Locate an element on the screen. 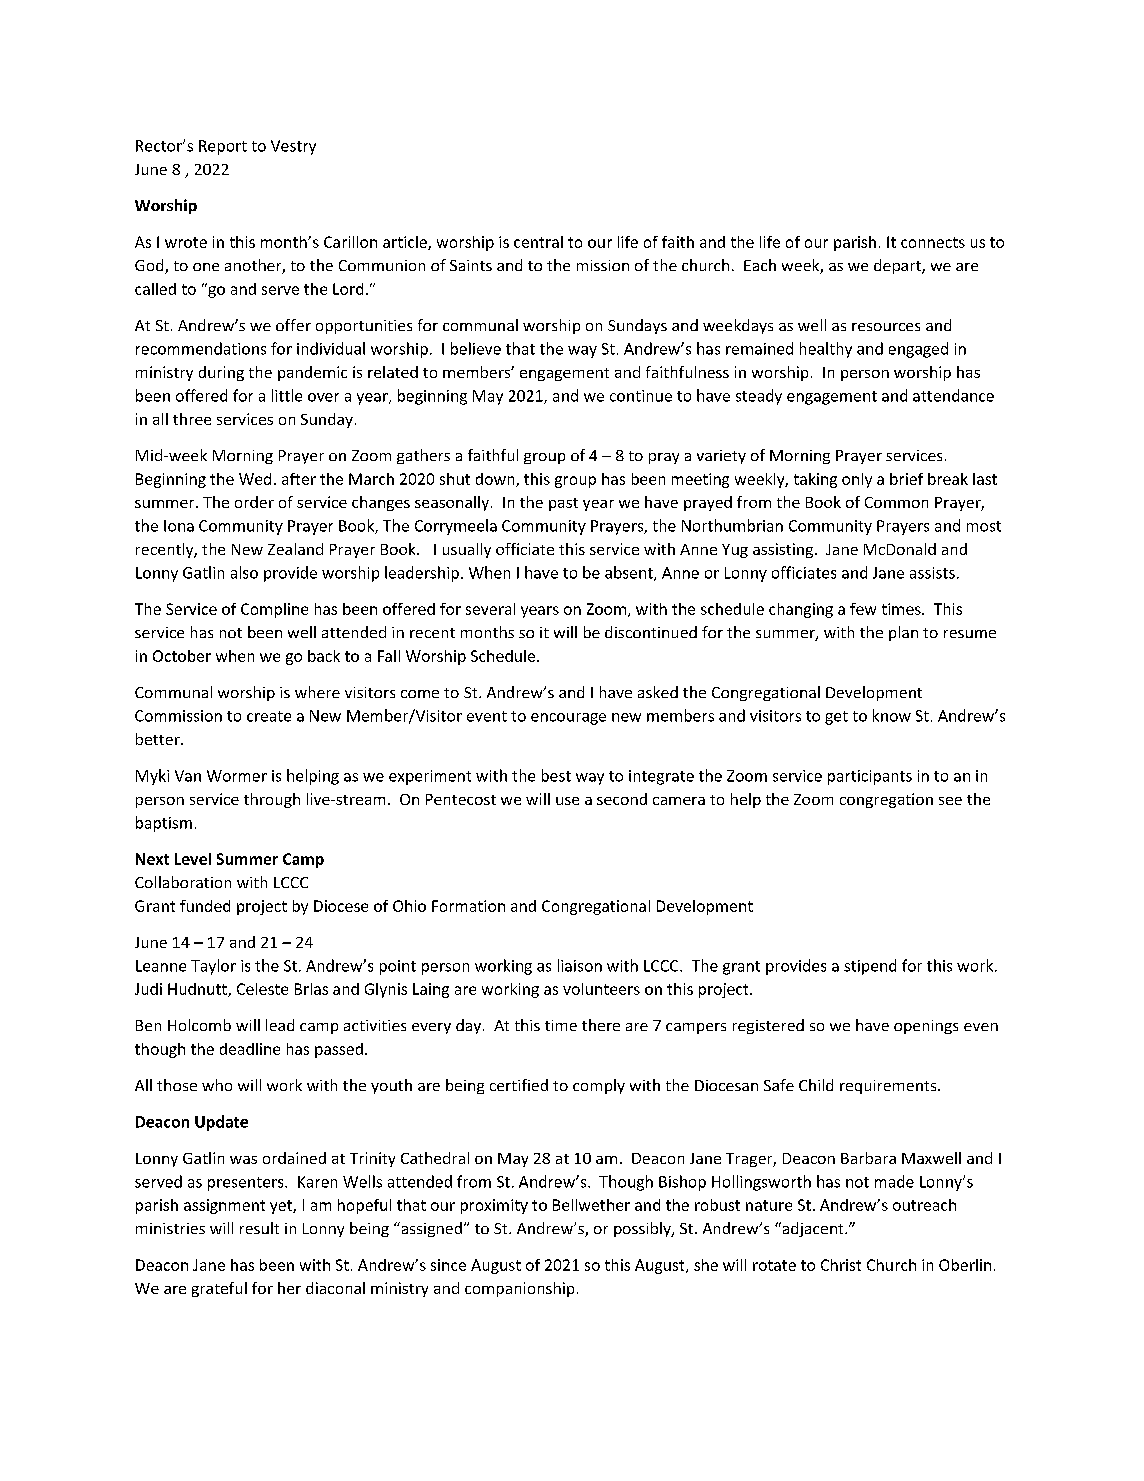  Report is located at coordinates (223, 147).
